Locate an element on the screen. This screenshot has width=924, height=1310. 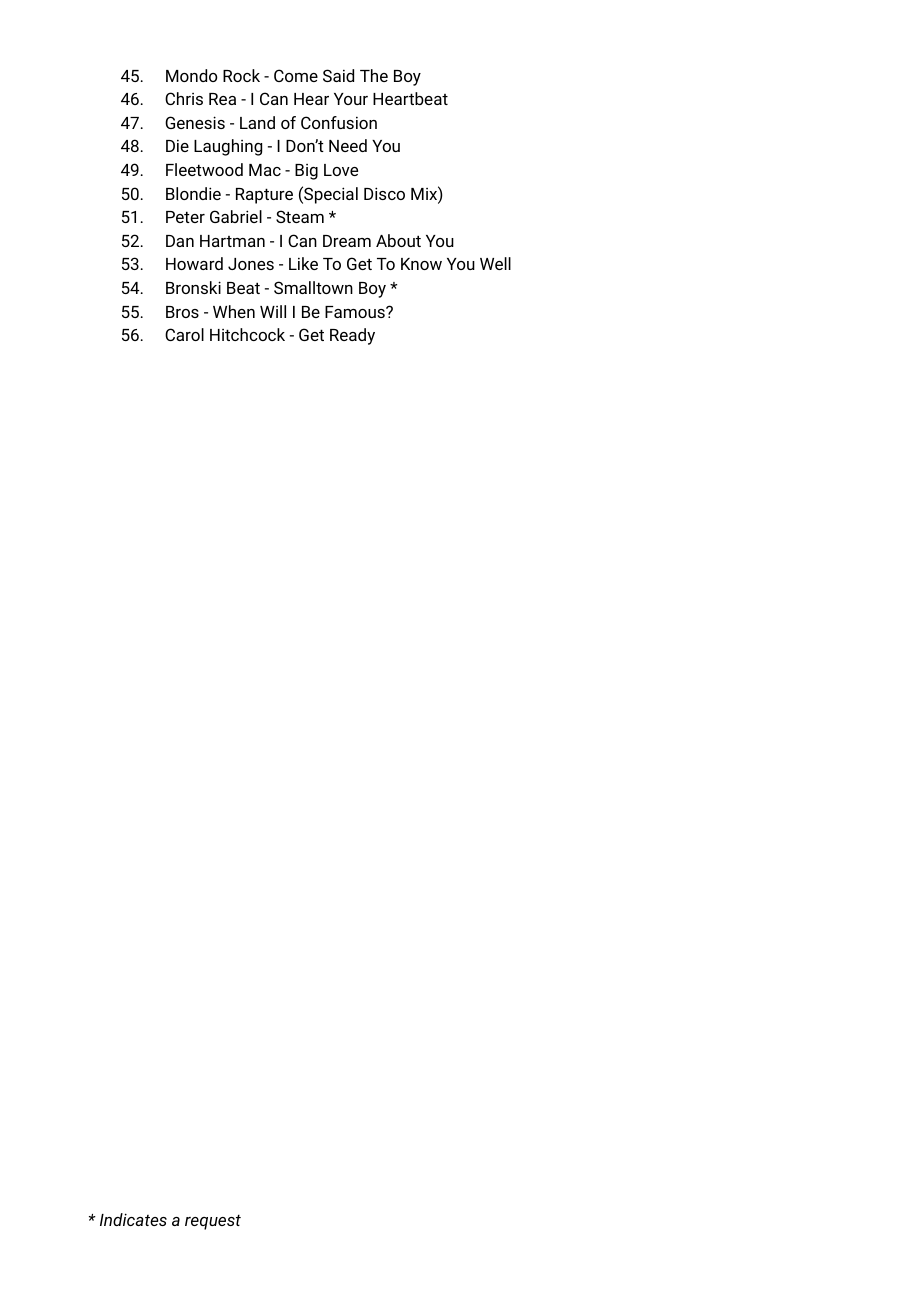
Indicates is located at coordinates (133, 1219).
